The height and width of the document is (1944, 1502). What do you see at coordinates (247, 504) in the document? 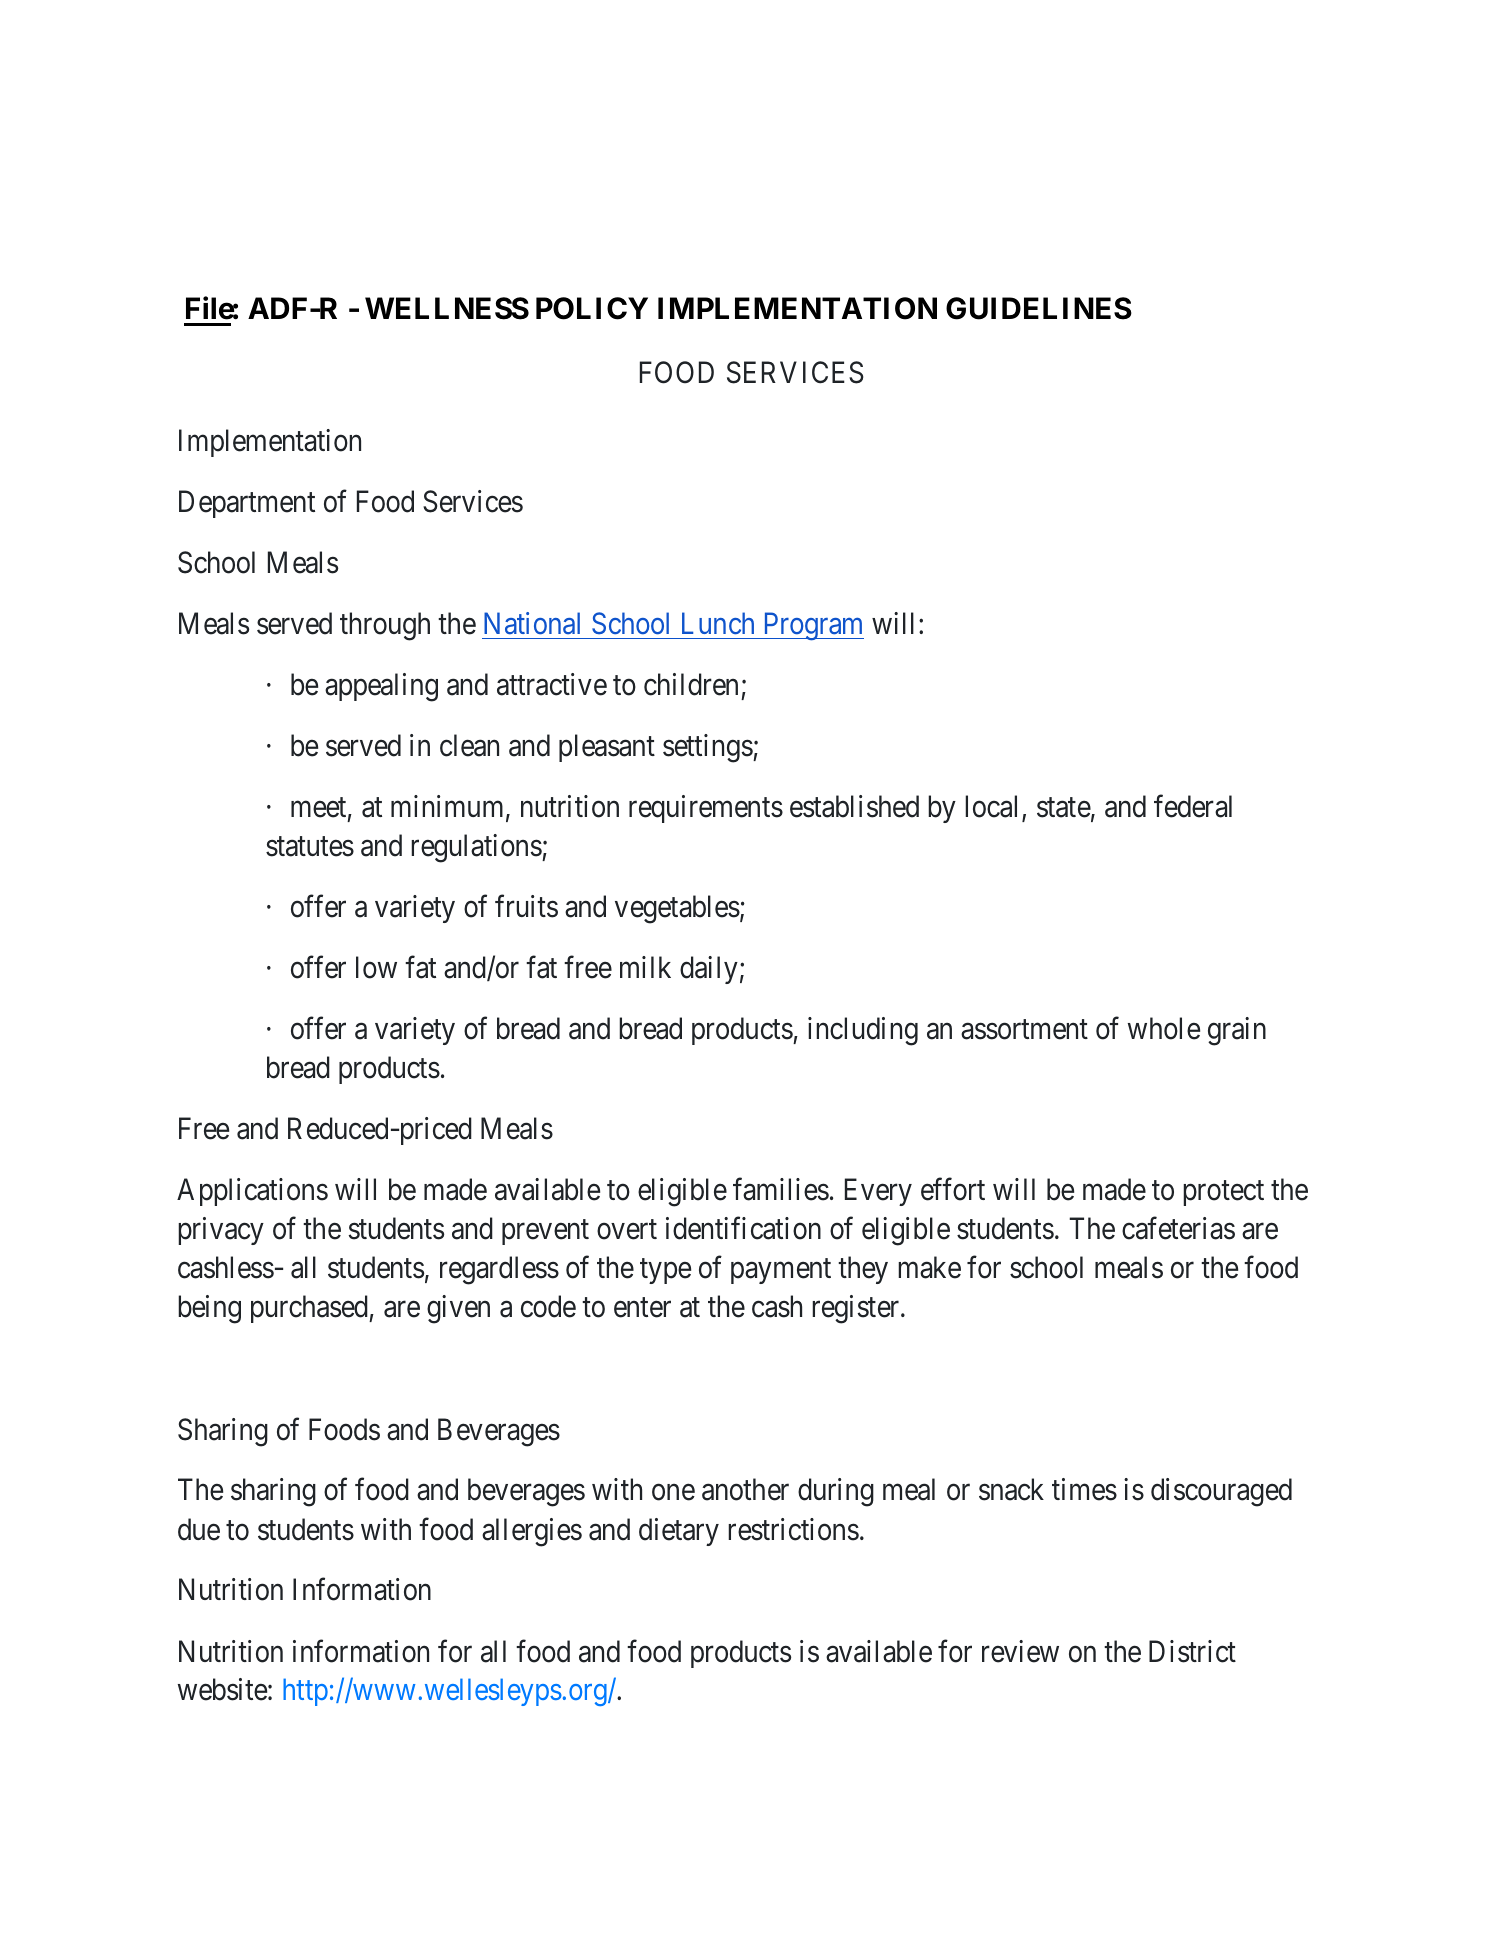
I see `Department` at bounding box center [247, 504].
